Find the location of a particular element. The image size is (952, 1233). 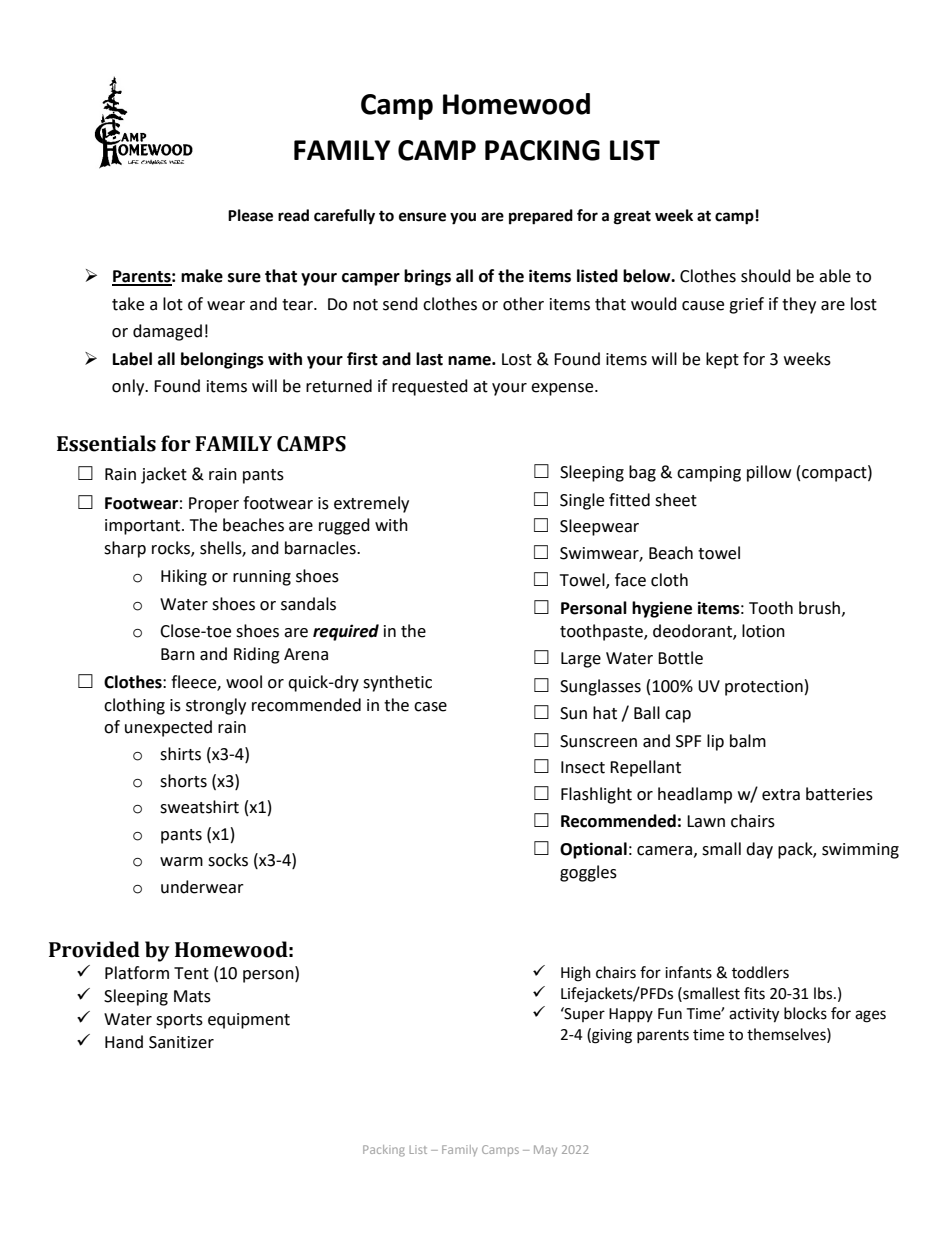

case is located at coordinates (430, 707).
